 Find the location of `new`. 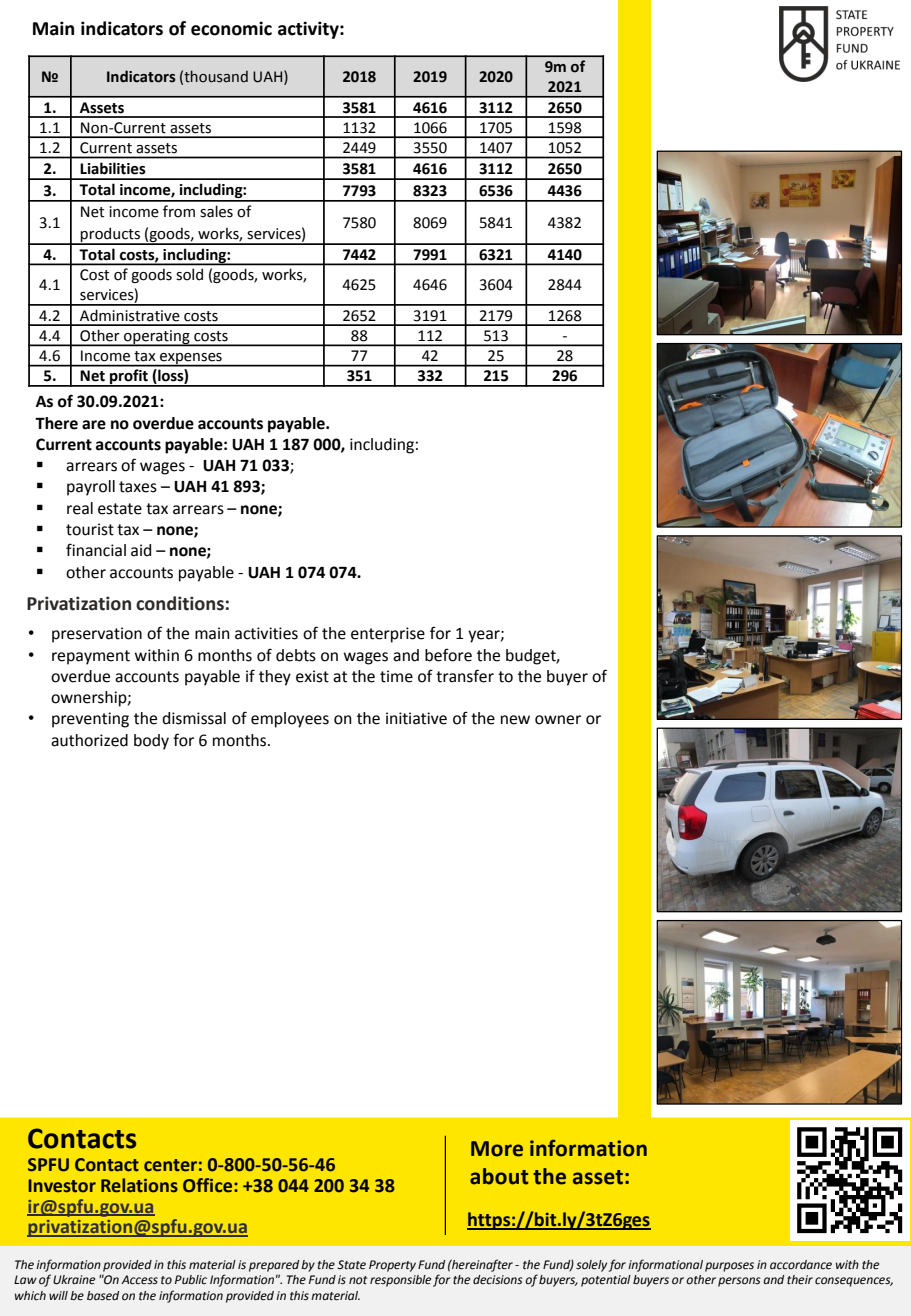

new is located at coordinates (515, 720).
